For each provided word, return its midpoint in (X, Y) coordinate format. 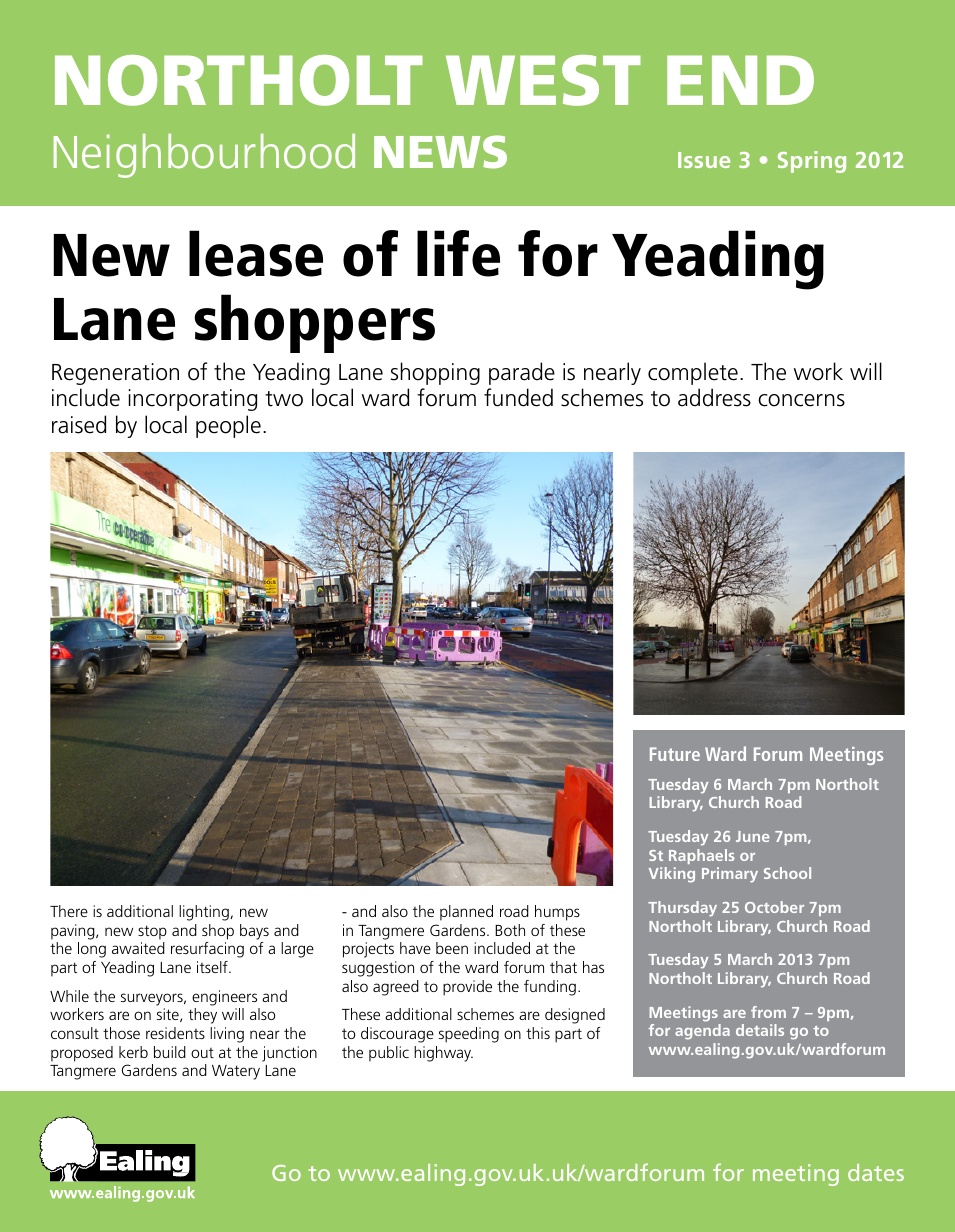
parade (522, 373)
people (228, 426)
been (452, 948)
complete (693, 373)
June (752, 836)
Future (675, 754)
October (774, 907)
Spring (812, 162)
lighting (205, 913)
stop (152, 932)
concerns (801, 400)
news (440, 152)
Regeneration (115, 374)
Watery (236, 1072)
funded (518, 397)
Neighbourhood (204, 156)
